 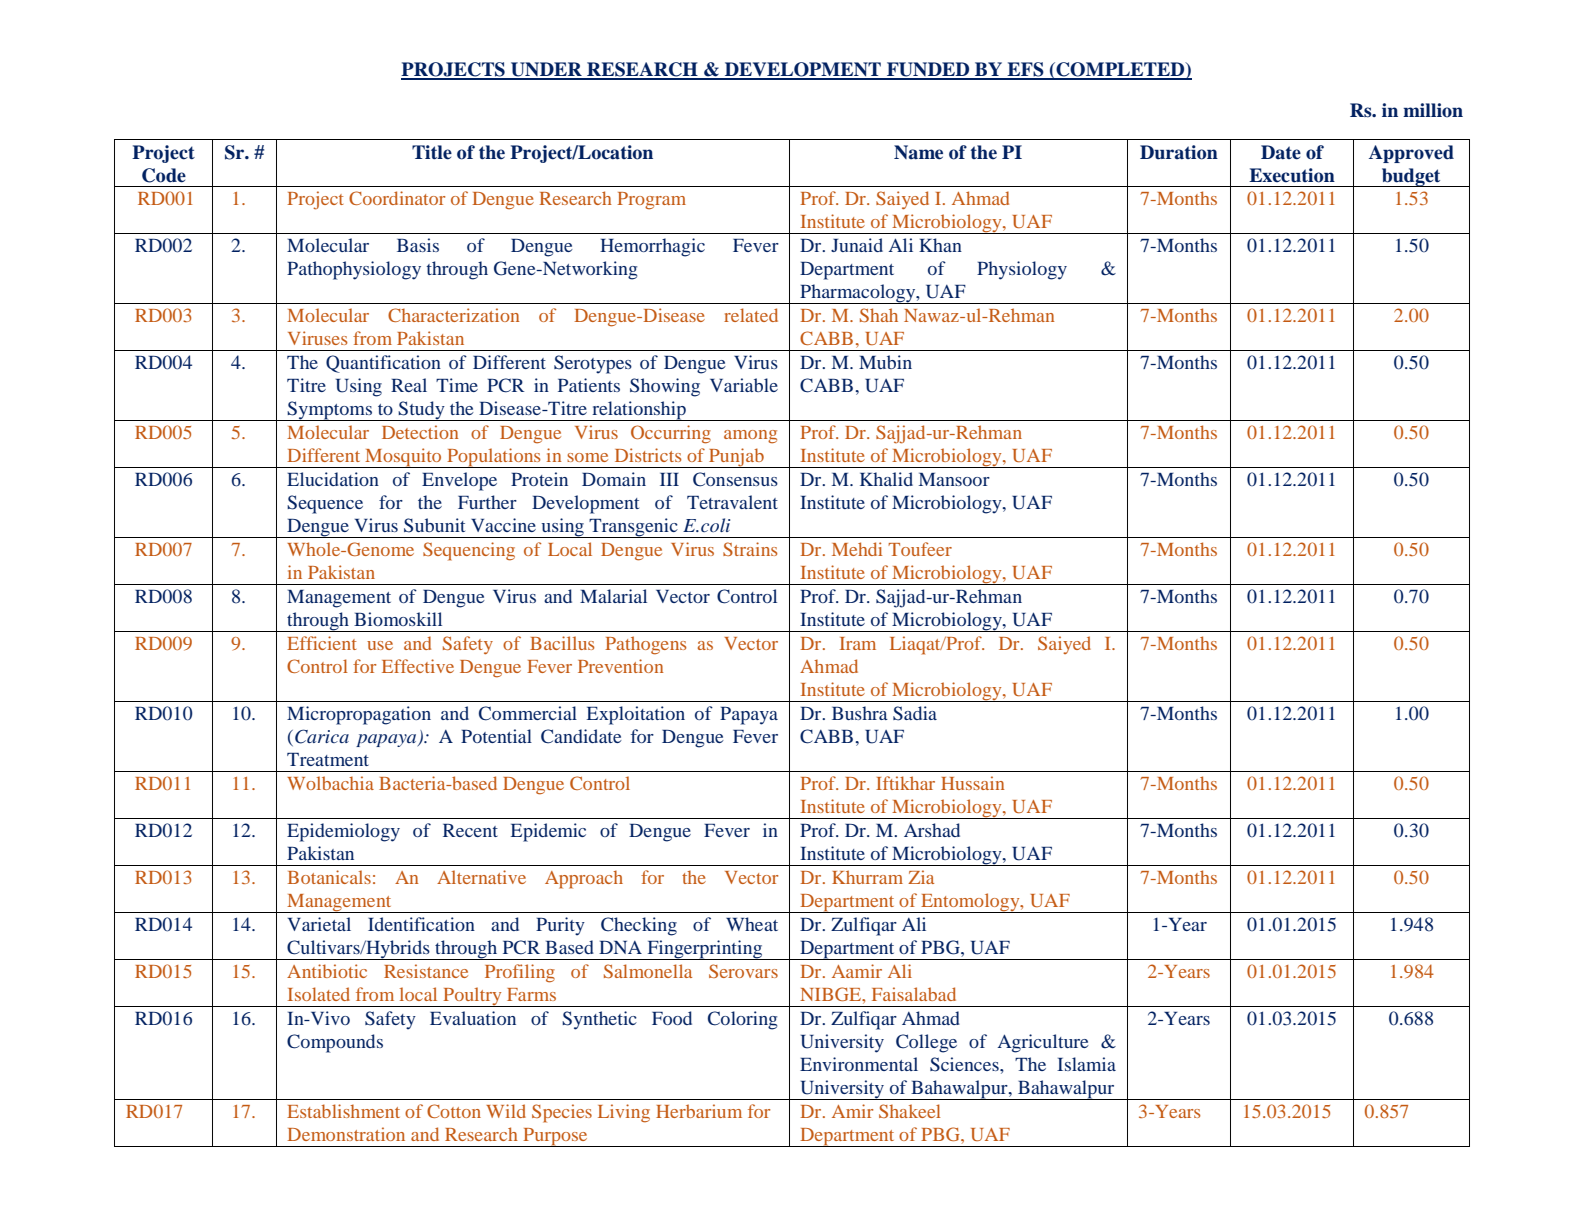 What do you see at coordinates (699, 1111) in the screenshot?
I see `Herbarium` at bounding box center [699, 1111].
